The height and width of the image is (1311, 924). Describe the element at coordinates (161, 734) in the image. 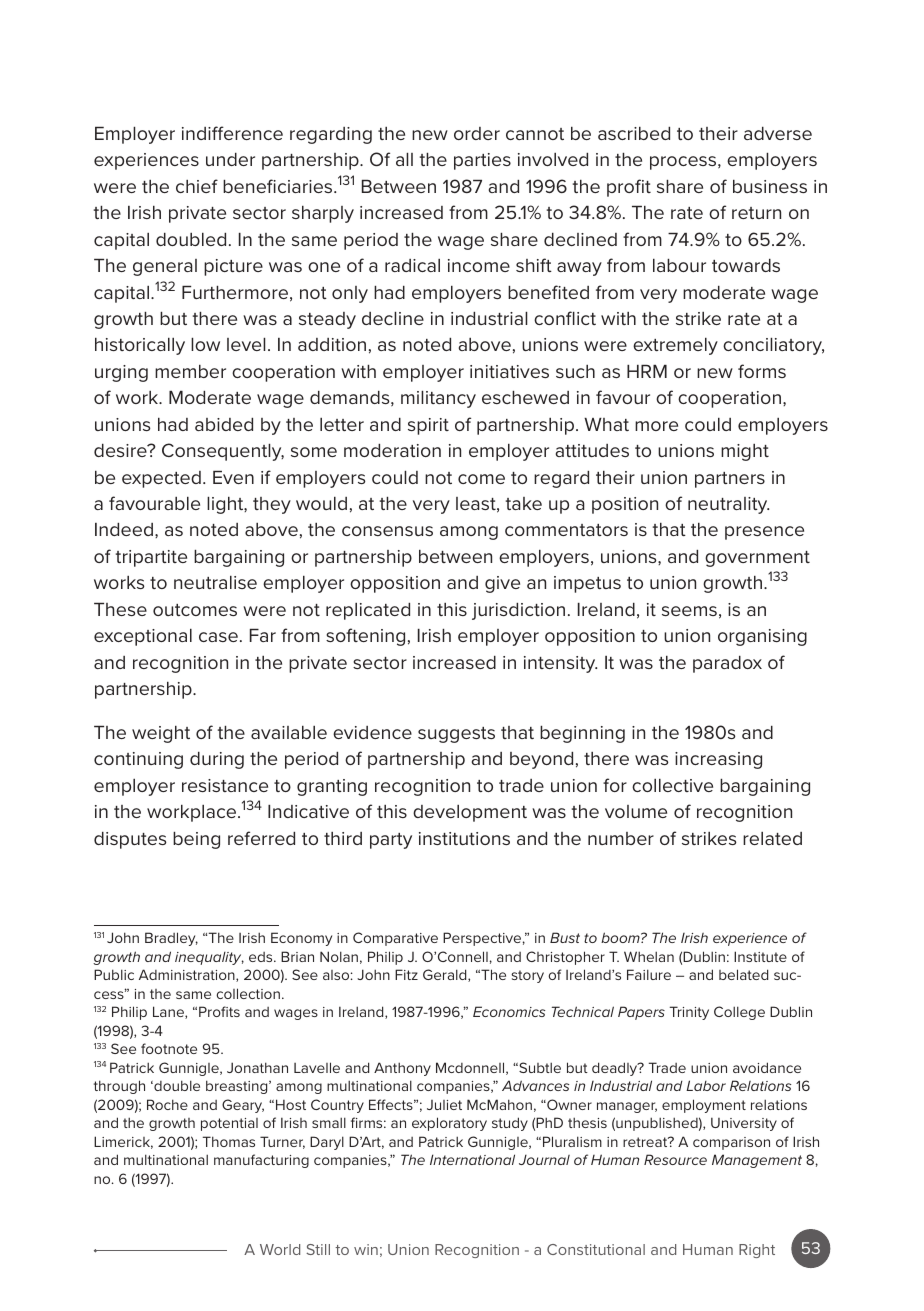

I see `weight` at that location.
